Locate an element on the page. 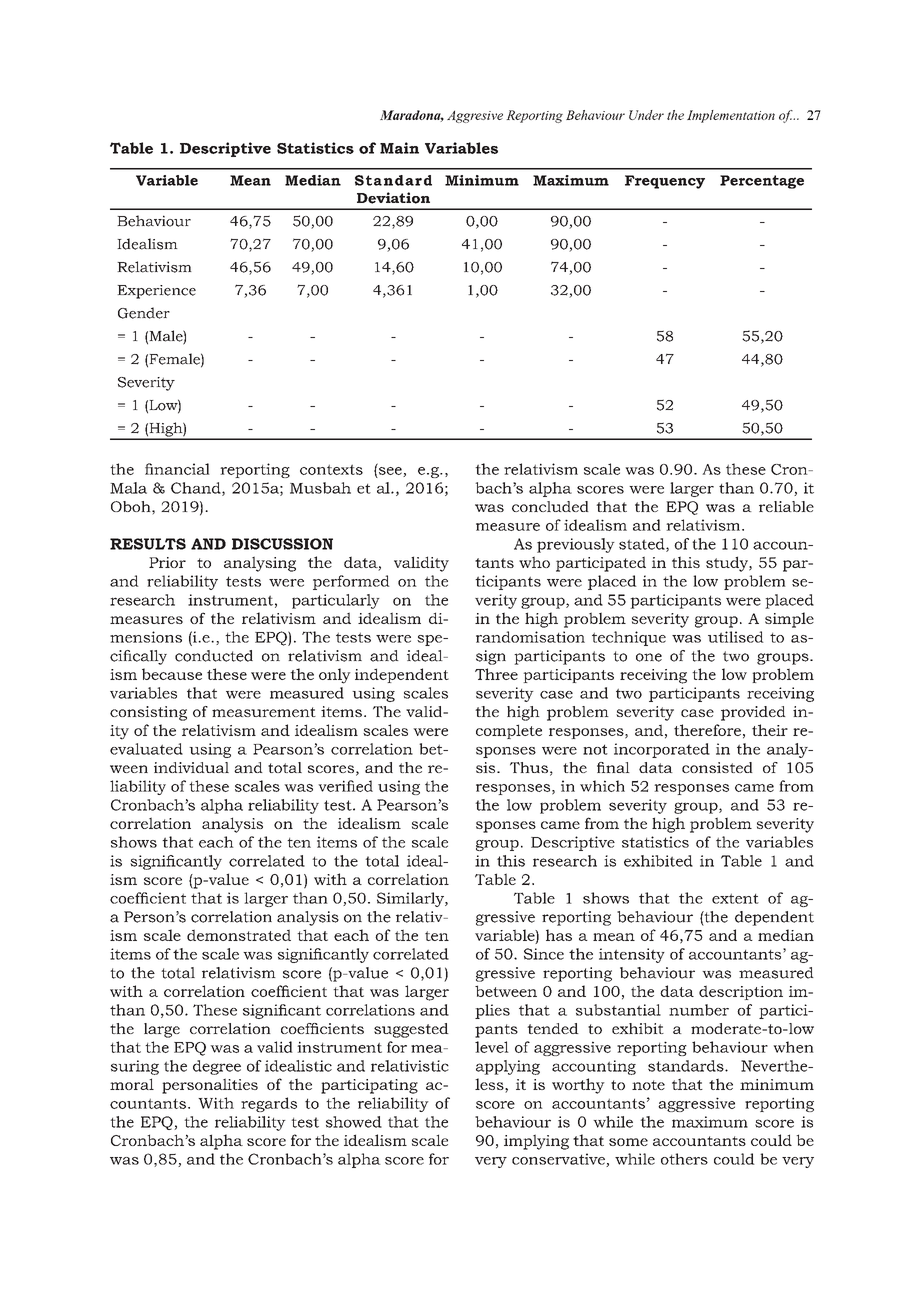 The height and width of the image is (1308, 924). contexts is located at coordinates (331, 469).
